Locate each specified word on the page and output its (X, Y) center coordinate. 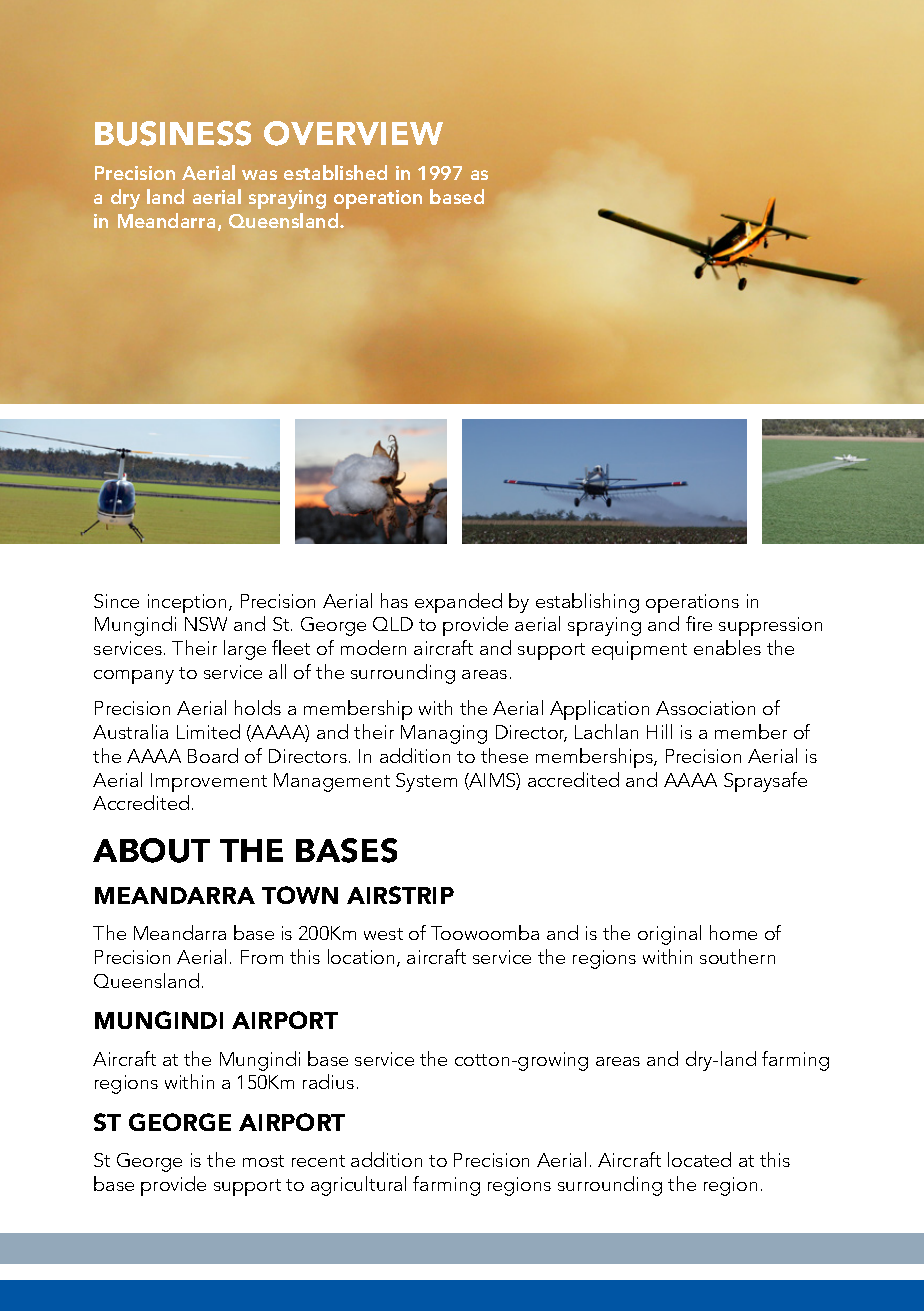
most (263, 1161)
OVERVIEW (353, 133)
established (335, 172)
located (699, 1159)
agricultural (358, 1186)
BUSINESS (173, 133)
